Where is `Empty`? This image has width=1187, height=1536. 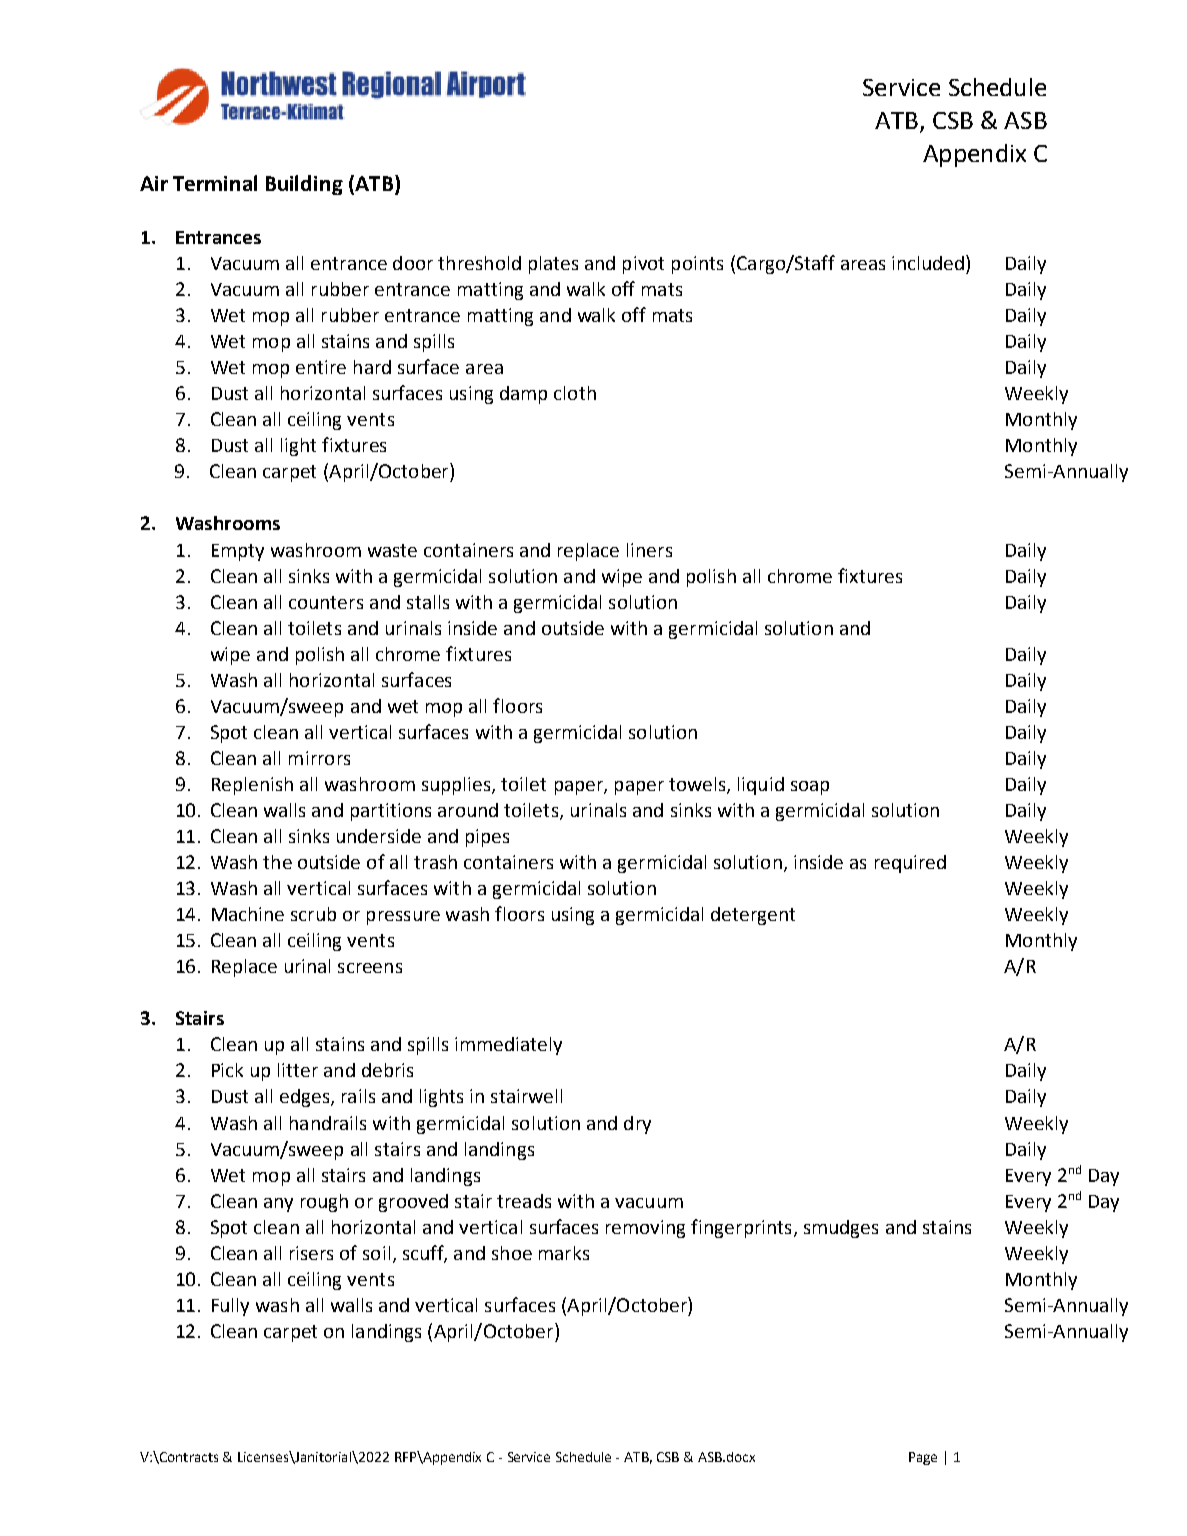 Empty is located at coordinates (238, 552).
